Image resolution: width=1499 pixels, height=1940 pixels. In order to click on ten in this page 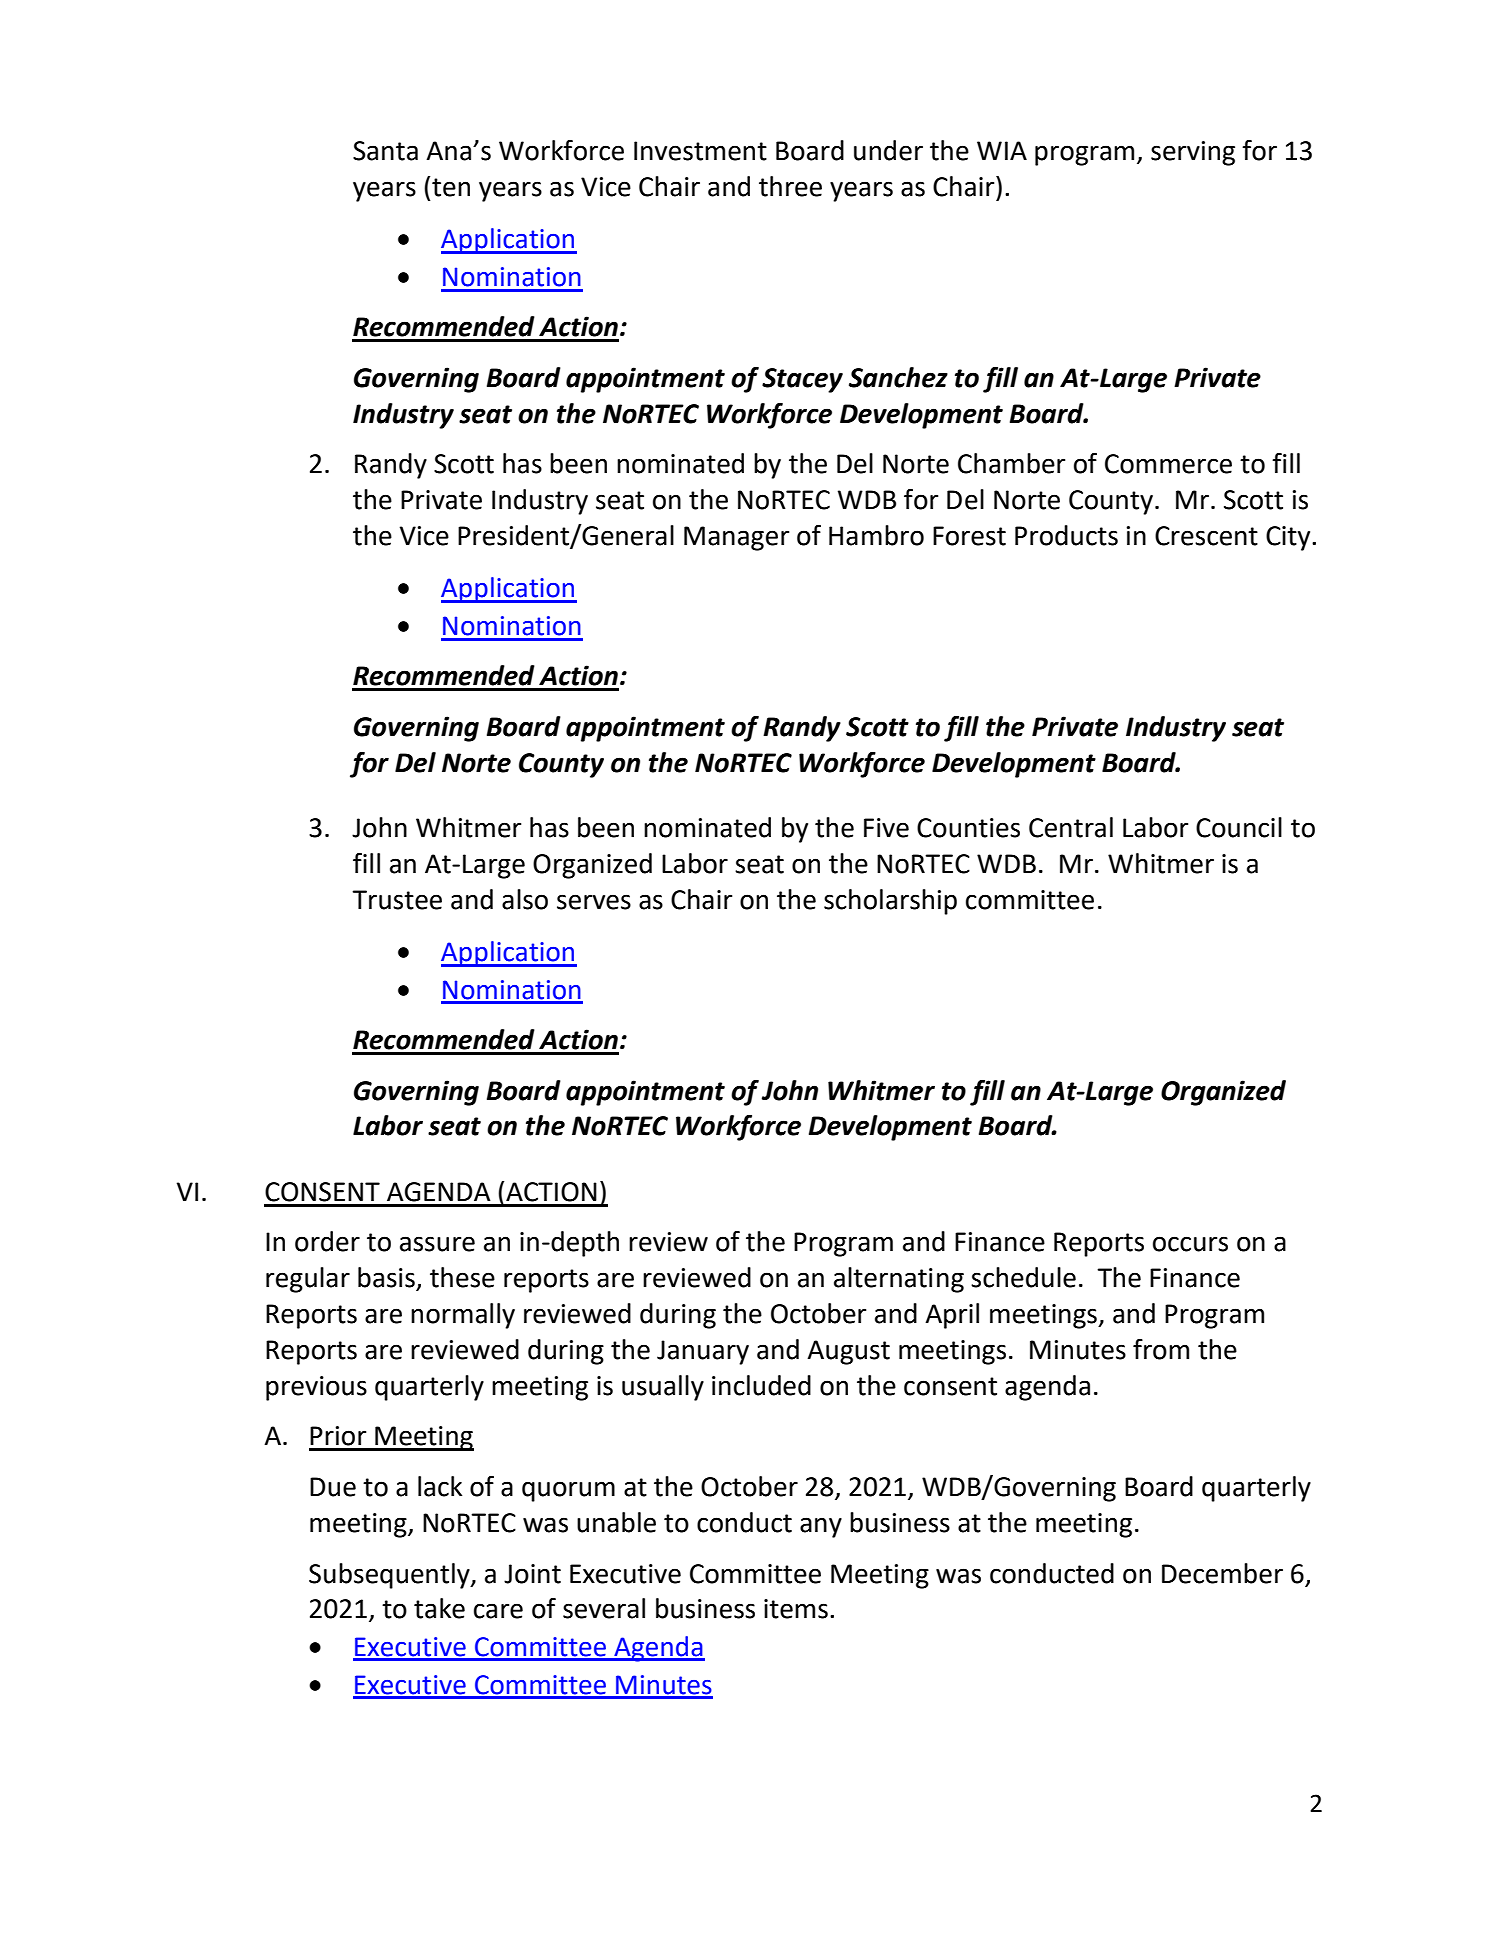, I will do `click(451, 187)`.
